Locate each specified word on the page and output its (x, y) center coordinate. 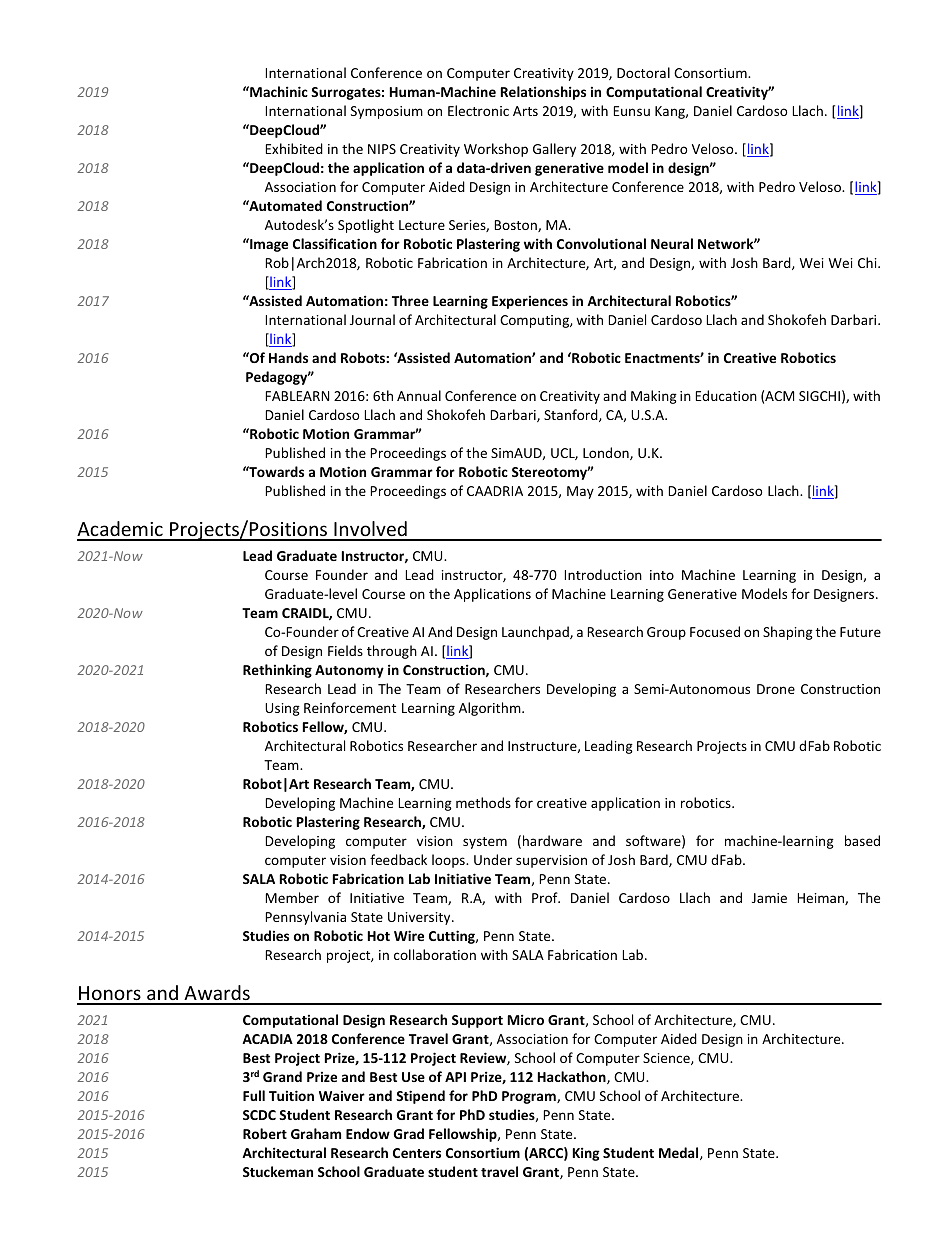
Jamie (769, 898)
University (420, 918)
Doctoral (643, 72)
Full (254, 1095)
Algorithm (491, 709)
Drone (776, 689)
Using (282, 709)
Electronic (478, 110)
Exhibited (294, 148)
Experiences (530, 302)
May (580, 492)
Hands (288, 357)
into (662, 575)
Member (292, 897)
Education (726, 395)
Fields (345, 650)
